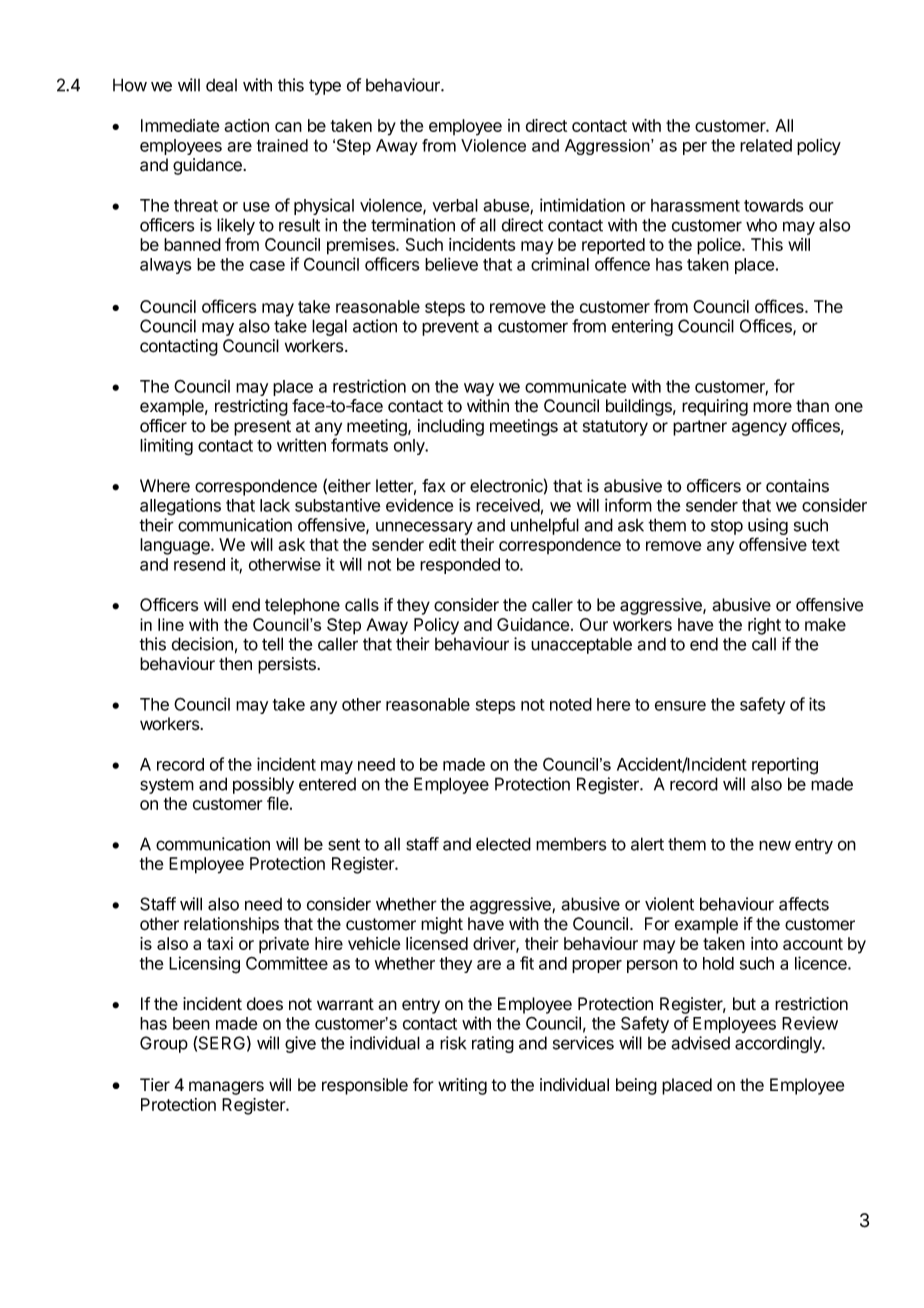 Image resolution: width=924 pixels, height=1308 pixels. I want to click on reporting, so click(785, 766).
